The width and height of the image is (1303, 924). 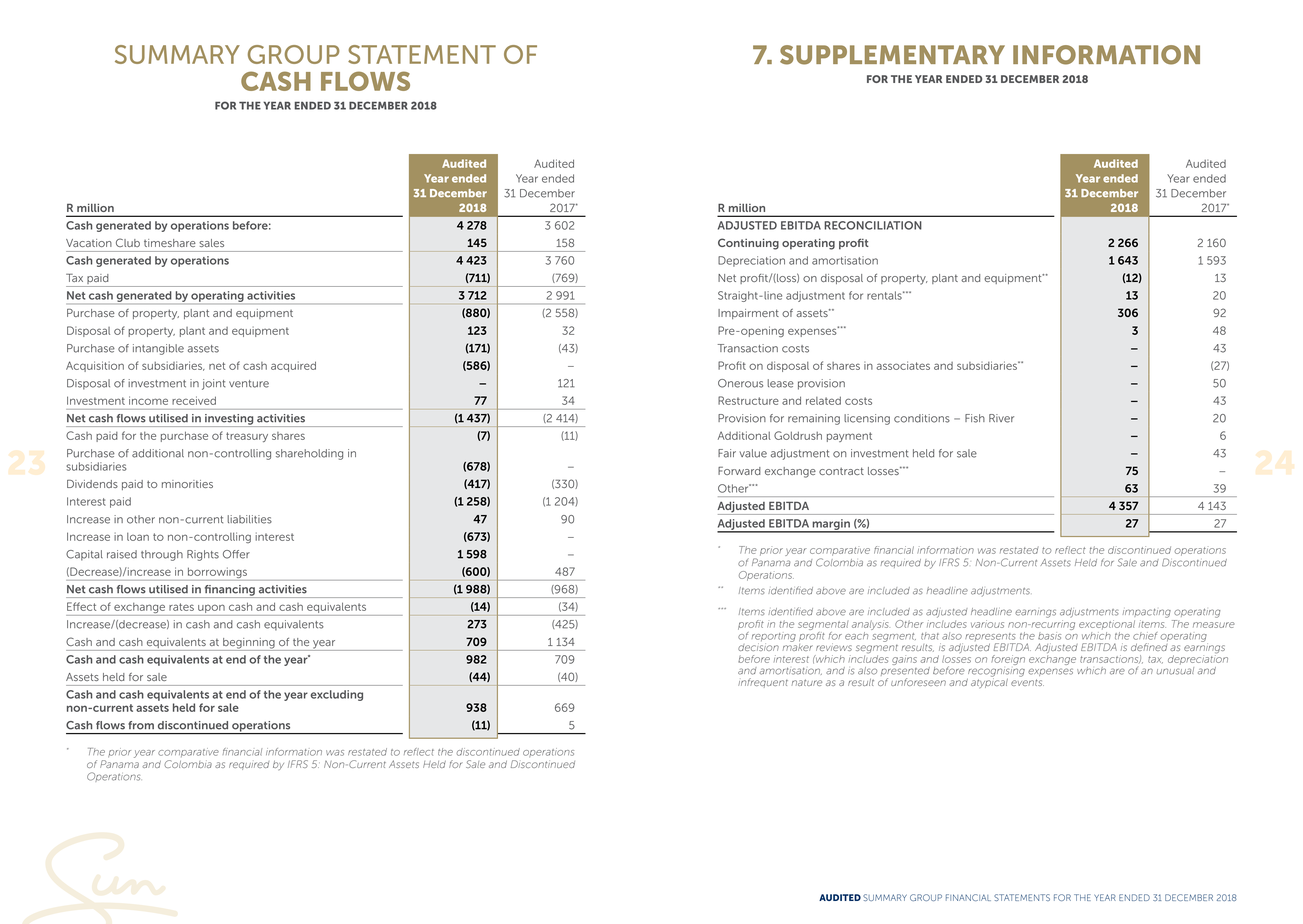 I want to click on Onerous, so click(x=740, y=383).
